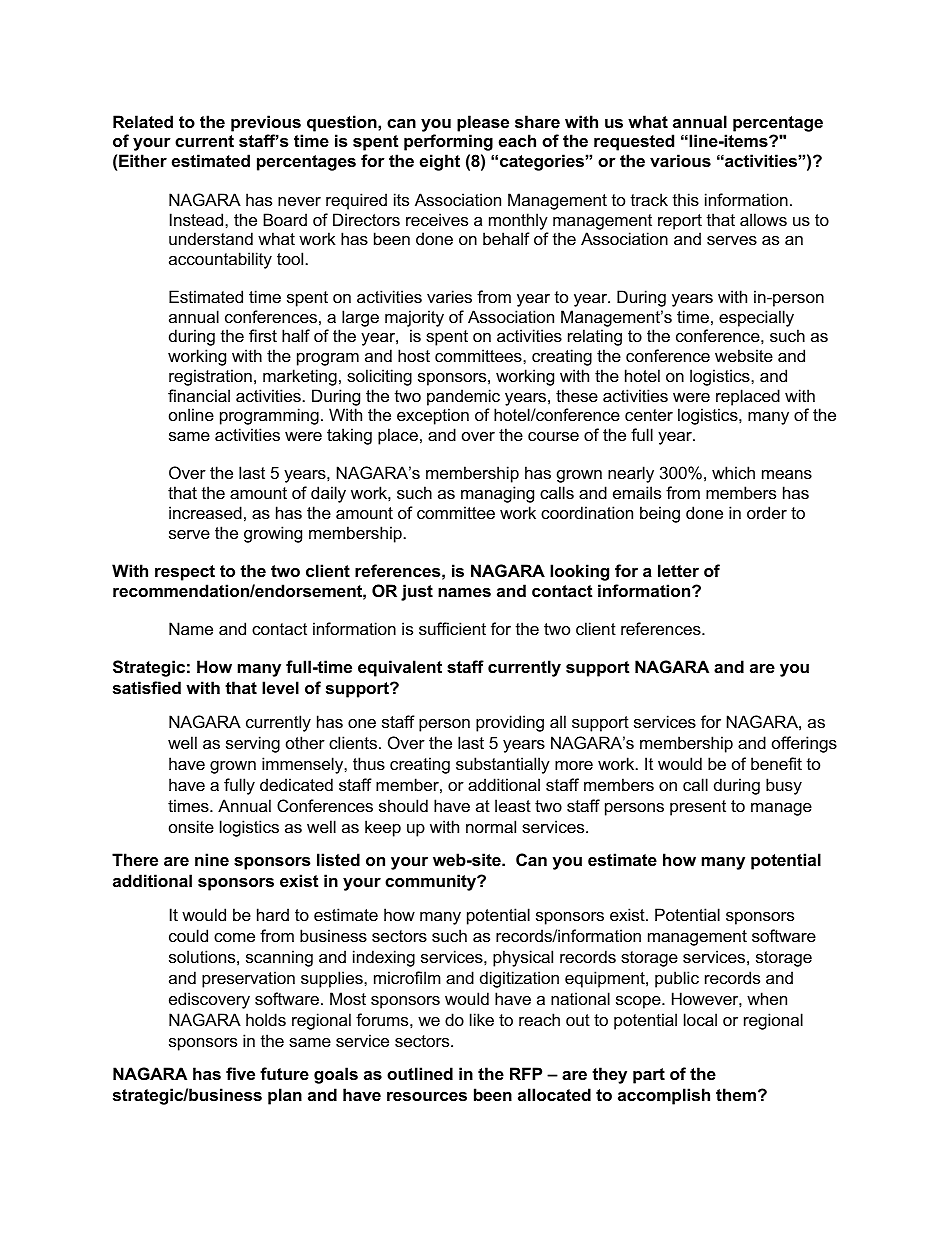  I want to click on level, so click(280, 687).
